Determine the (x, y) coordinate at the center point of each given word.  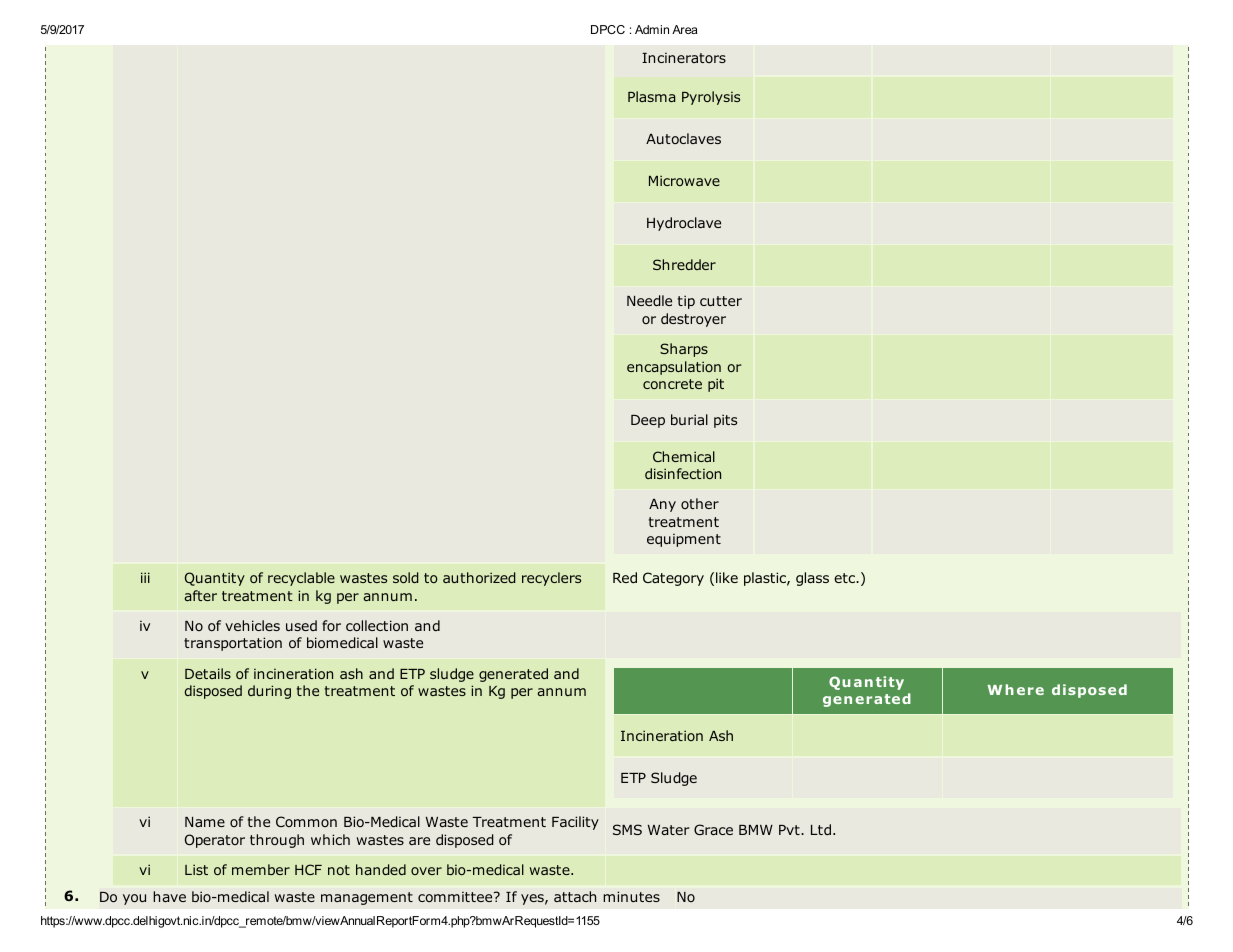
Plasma (651, 96)
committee (456, 896)
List (196, 869)
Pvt (790, 830)
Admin (652, 29)
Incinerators (684, 57)
